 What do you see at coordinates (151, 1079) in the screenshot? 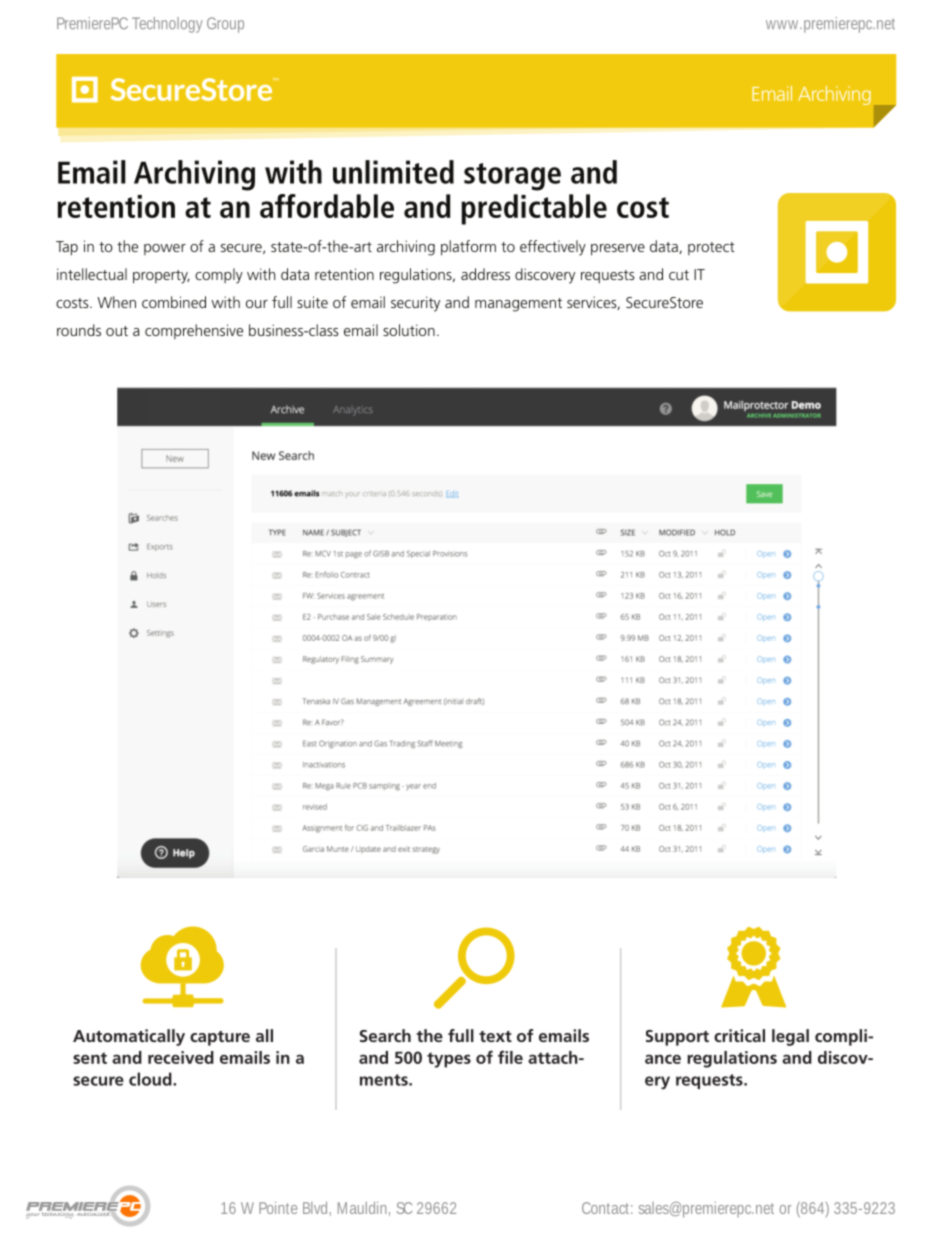
I see `cloud` at bounding box center [151, 1079].
